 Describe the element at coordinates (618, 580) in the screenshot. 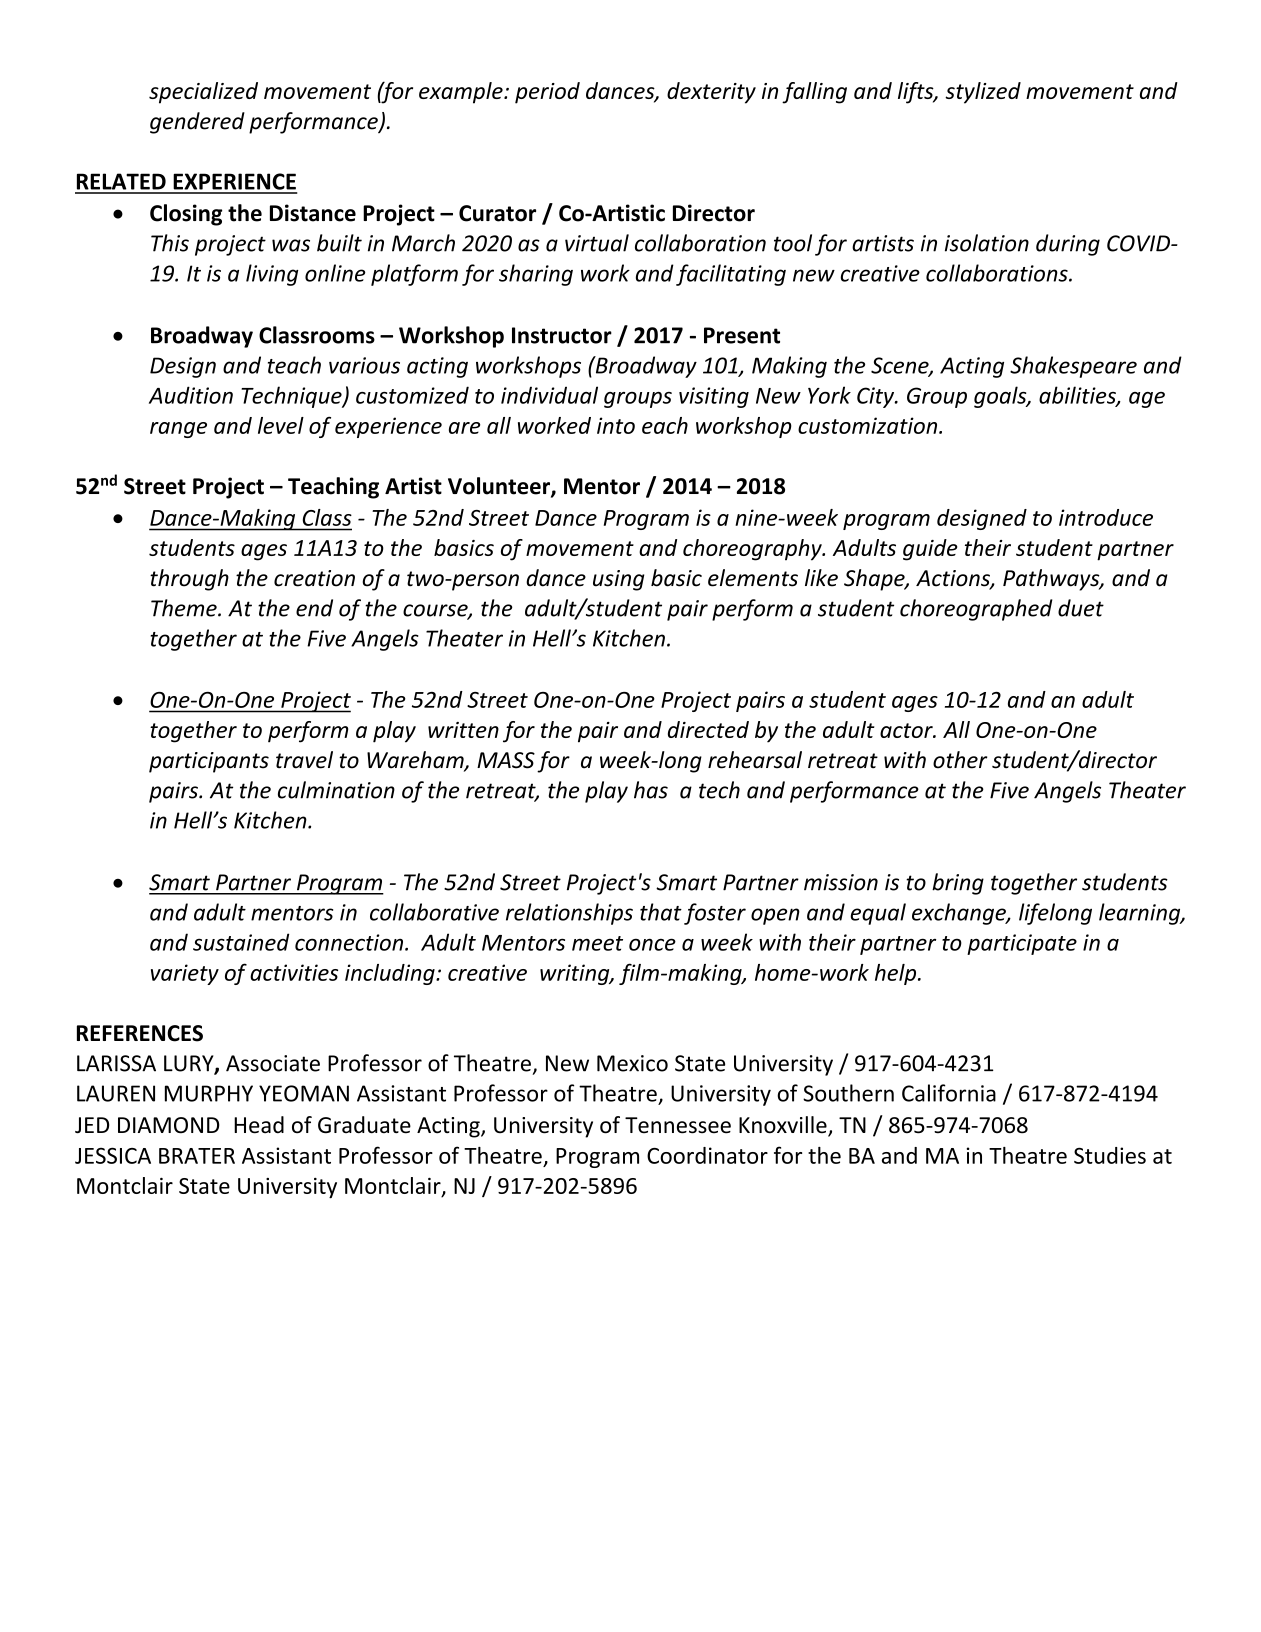

I see `using` at that location.
